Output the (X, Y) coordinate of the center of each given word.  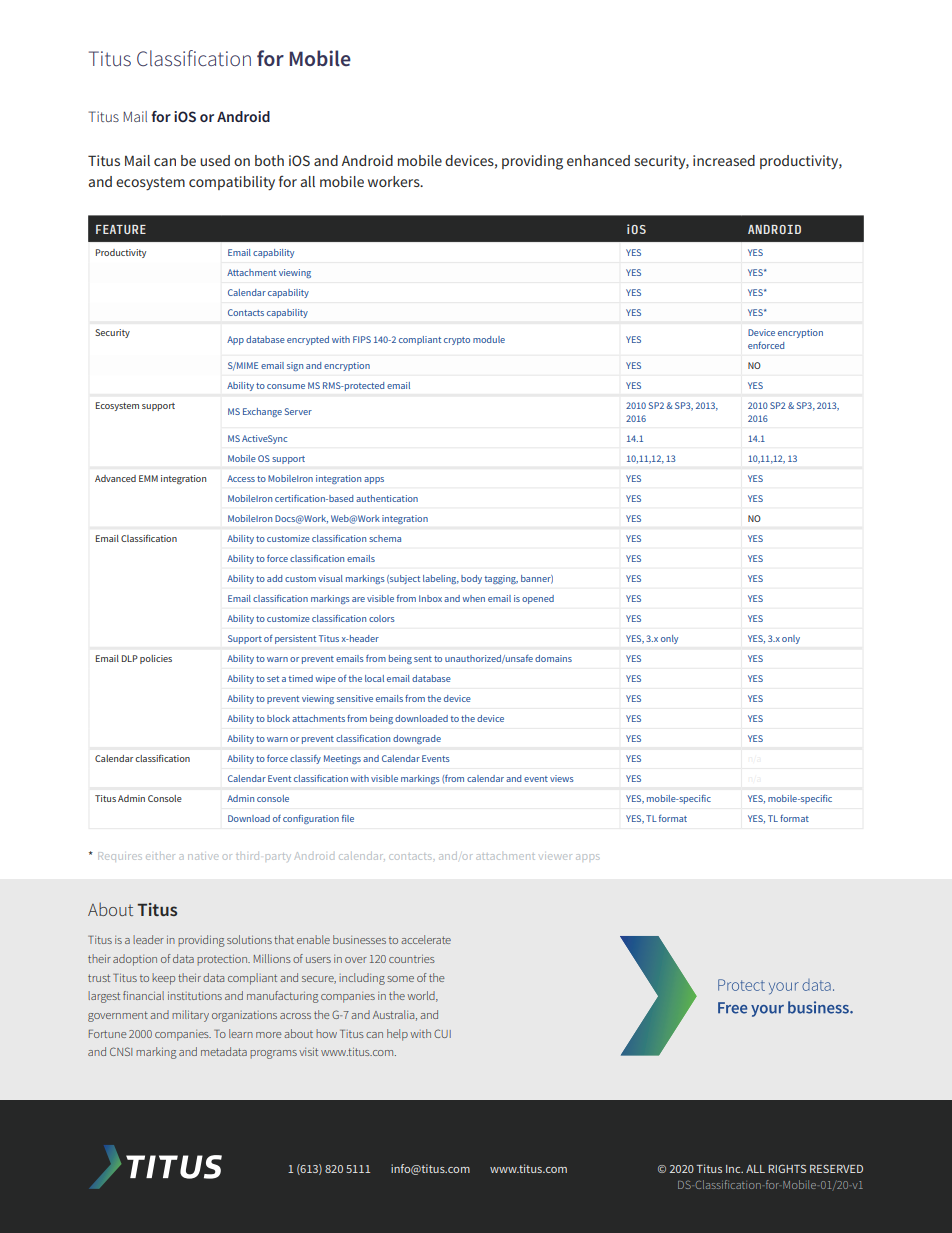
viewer (556, 857)
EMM (148, 478)
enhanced (598, 160)
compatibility (232, 183)
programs (273, 1054)
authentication (387, 498)
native (203, 857)
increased (724, 160)
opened (538, 599)
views (562, 778)
